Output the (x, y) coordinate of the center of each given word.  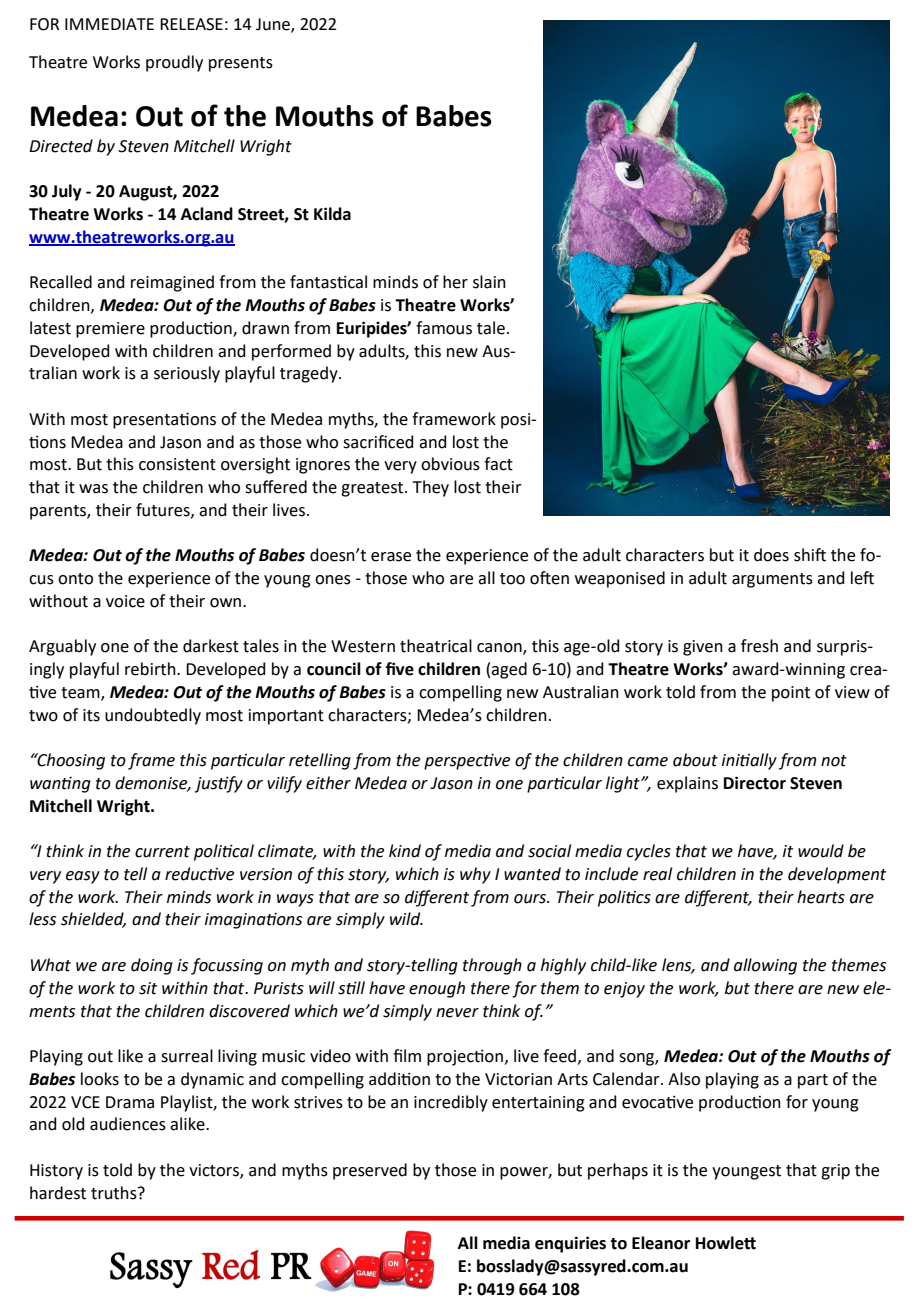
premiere (110, 330)
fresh (759, 646)
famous (444, 328)
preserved (370, 1171)
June (274, 25)
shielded (93, 920)
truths (115, 1193)
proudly (174, 63)
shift (810, 555)
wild (406, 919)
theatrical (436, 646)
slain (489, 282)
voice (125, 601)
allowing (765, 966)
